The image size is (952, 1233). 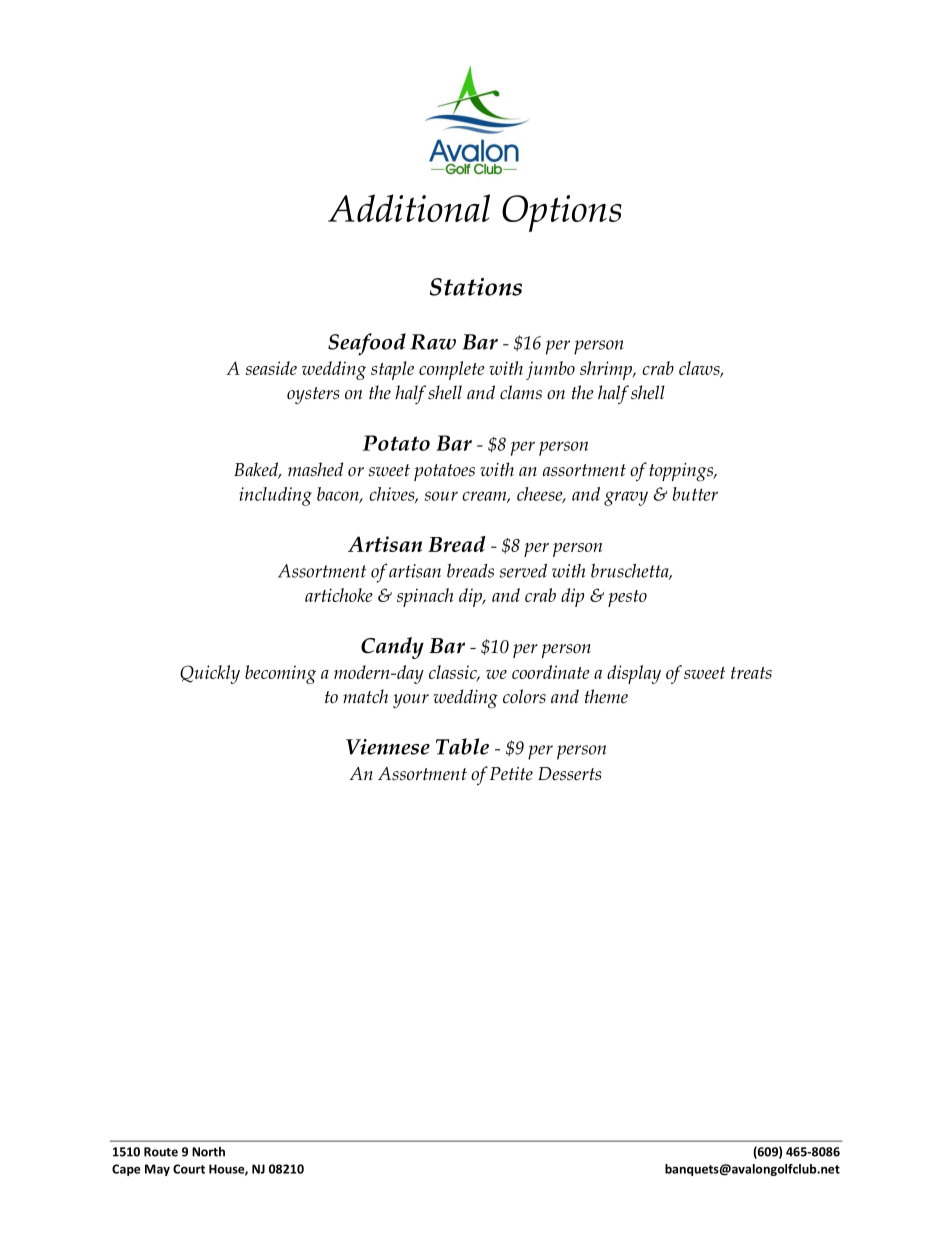 I want to click on seaside, so click(x=271, y=368).
